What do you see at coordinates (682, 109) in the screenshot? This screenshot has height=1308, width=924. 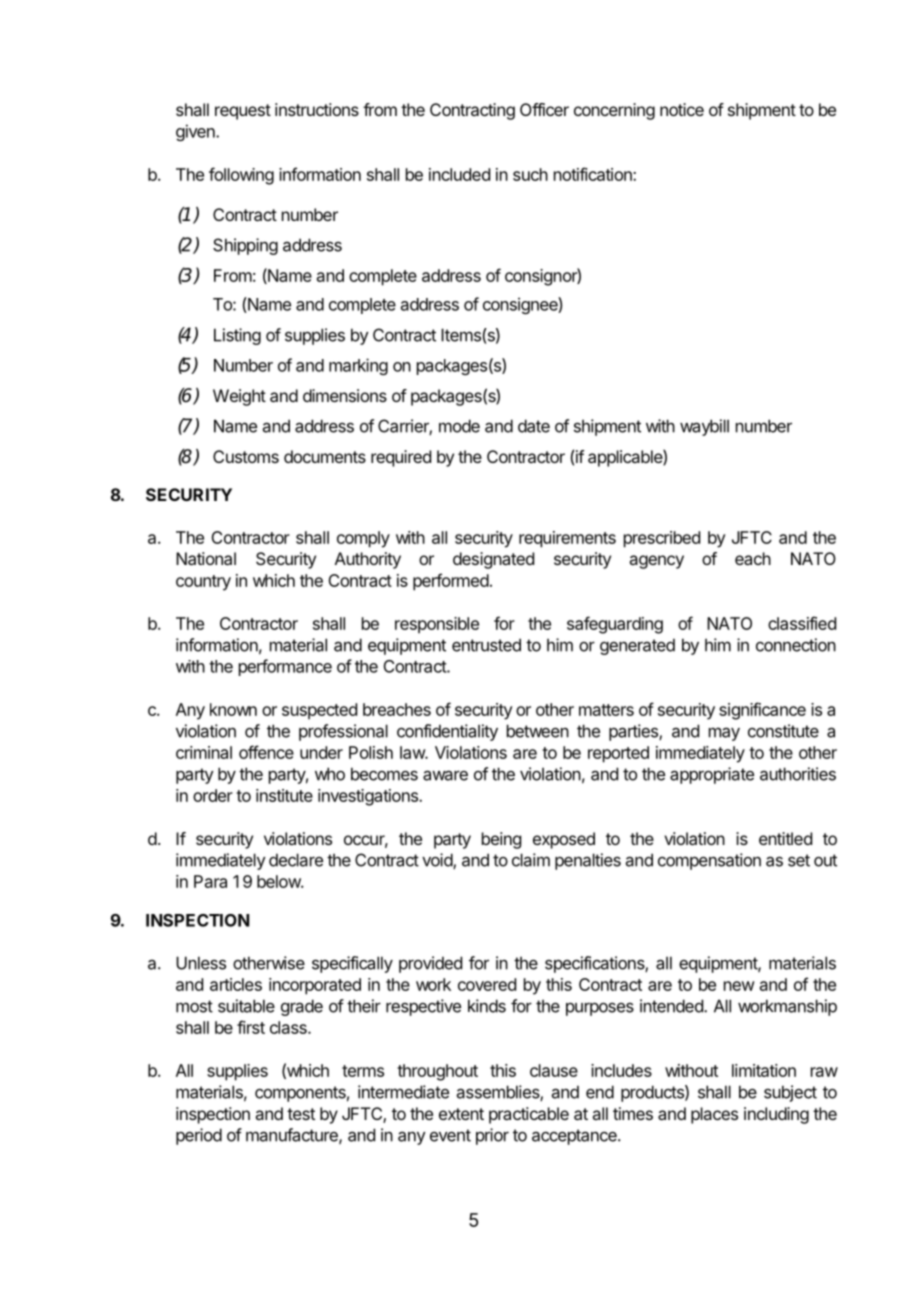 I see `notice` at bounding box center [682, 109].
